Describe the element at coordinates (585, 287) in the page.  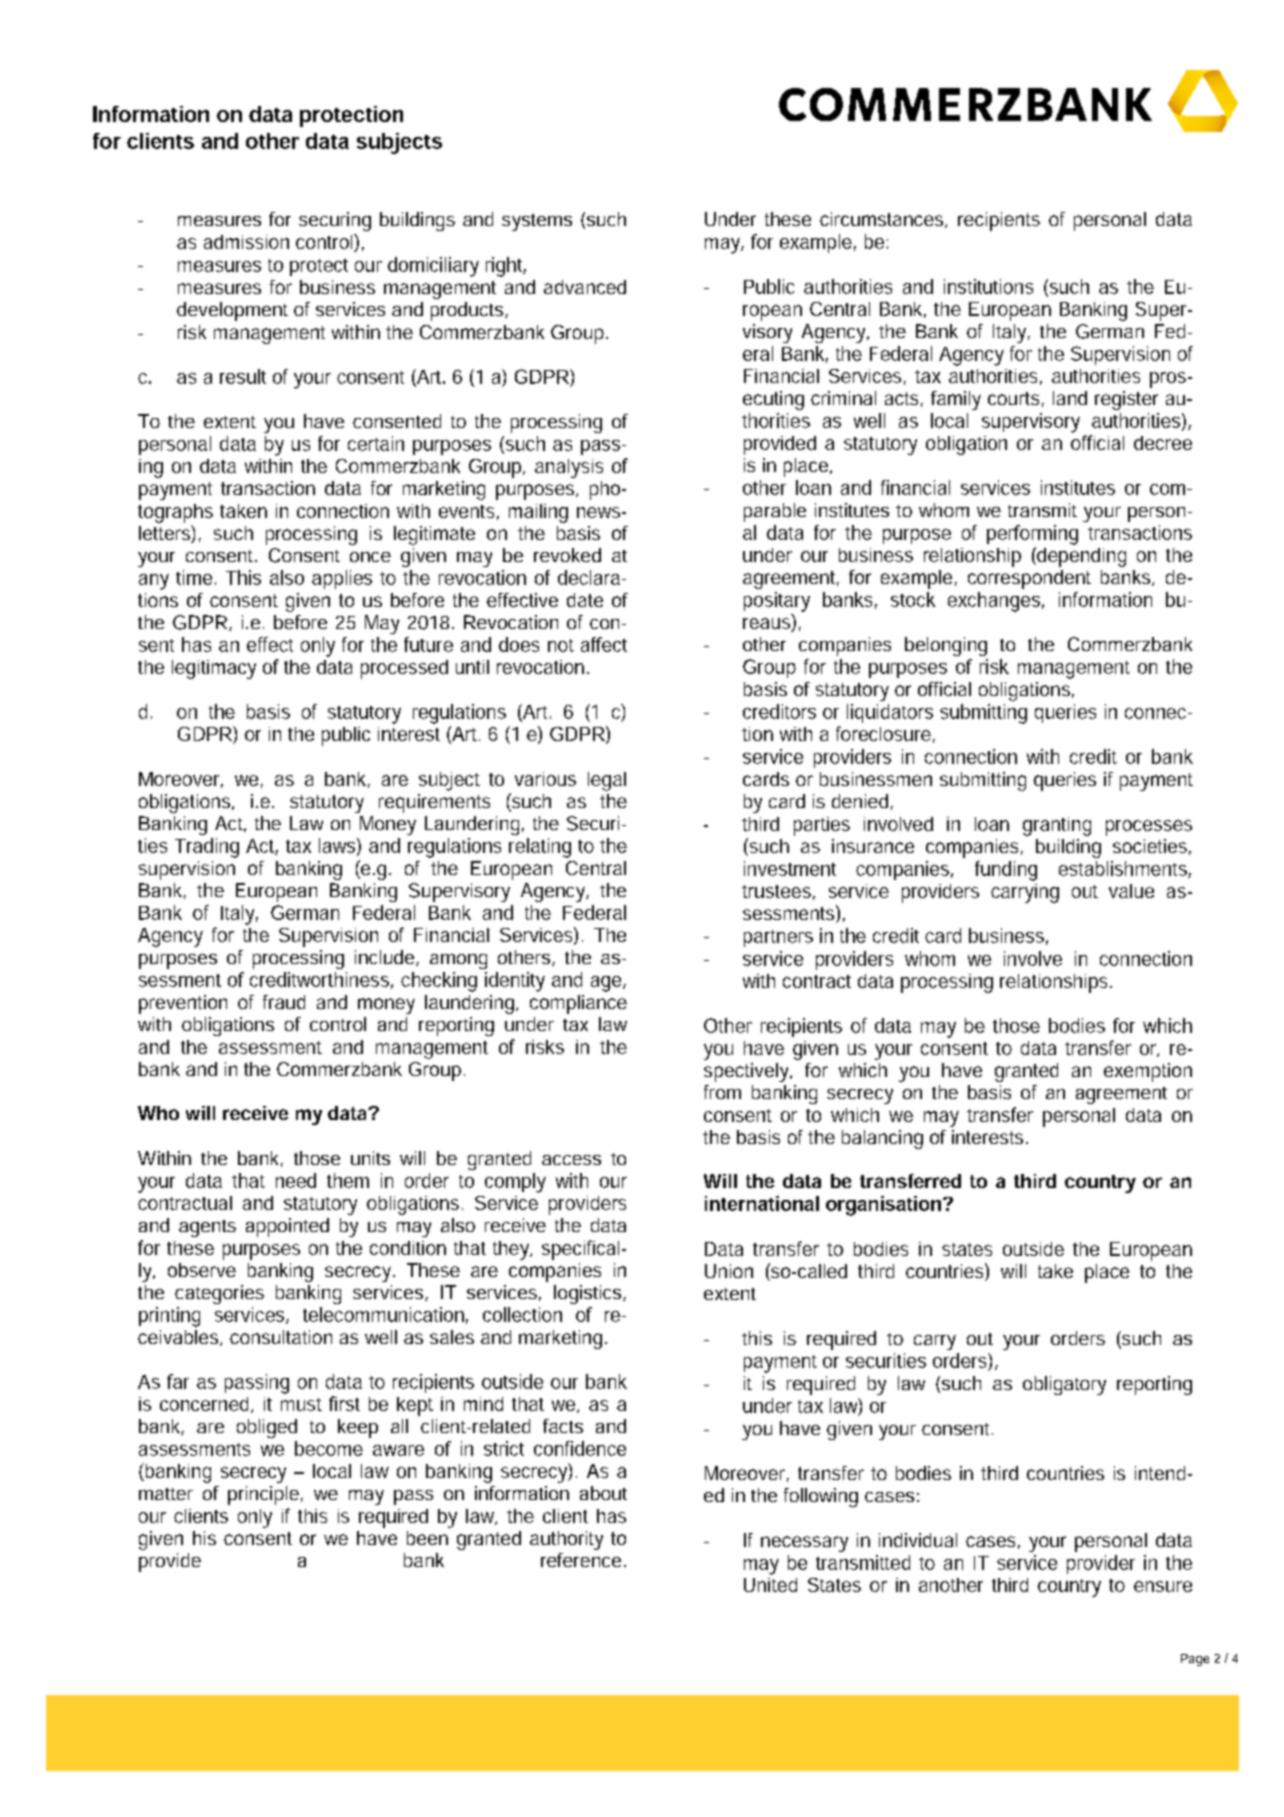
I see `advanced` at that location.
